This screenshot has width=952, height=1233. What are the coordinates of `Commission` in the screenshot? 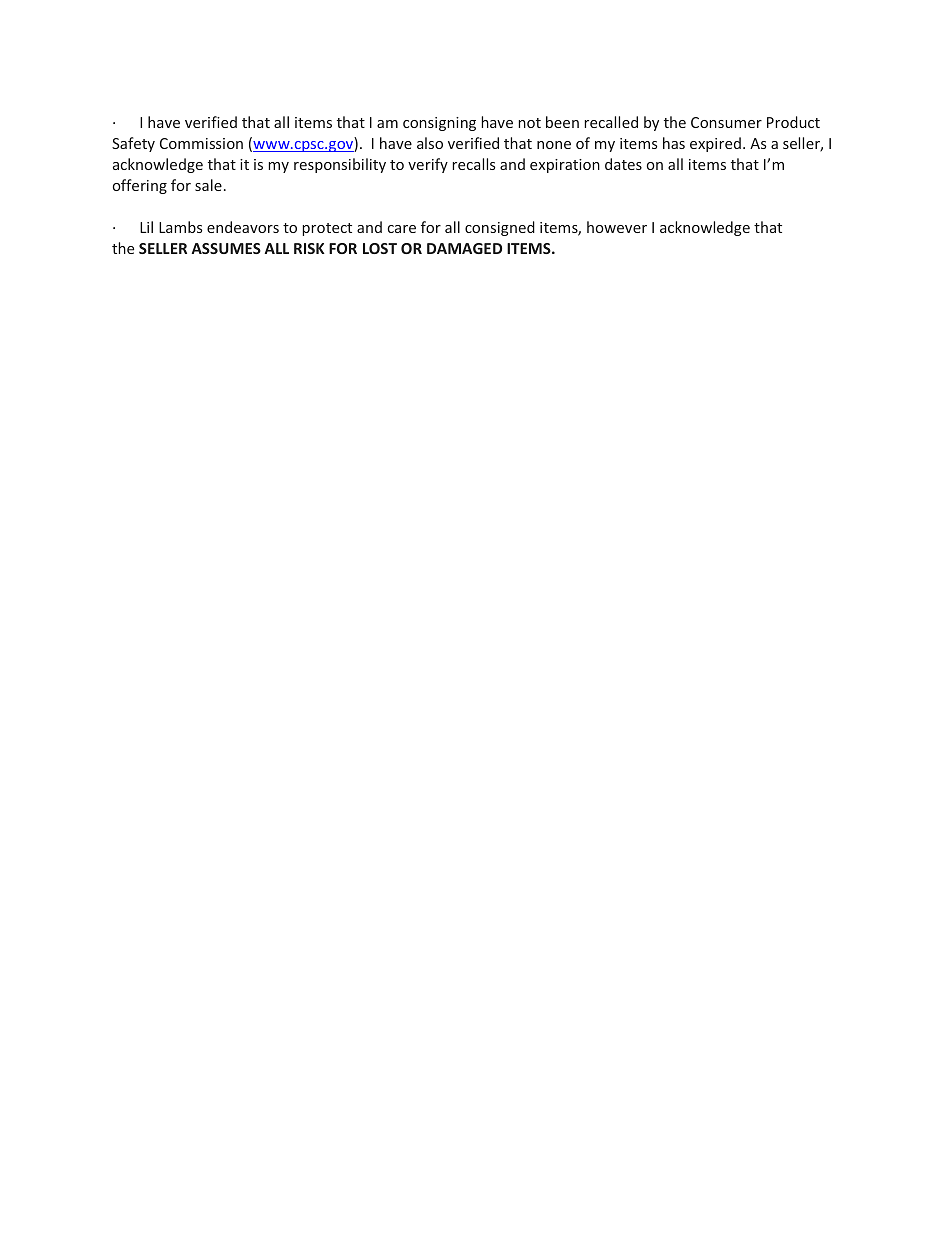 It's located at (201, 143).
